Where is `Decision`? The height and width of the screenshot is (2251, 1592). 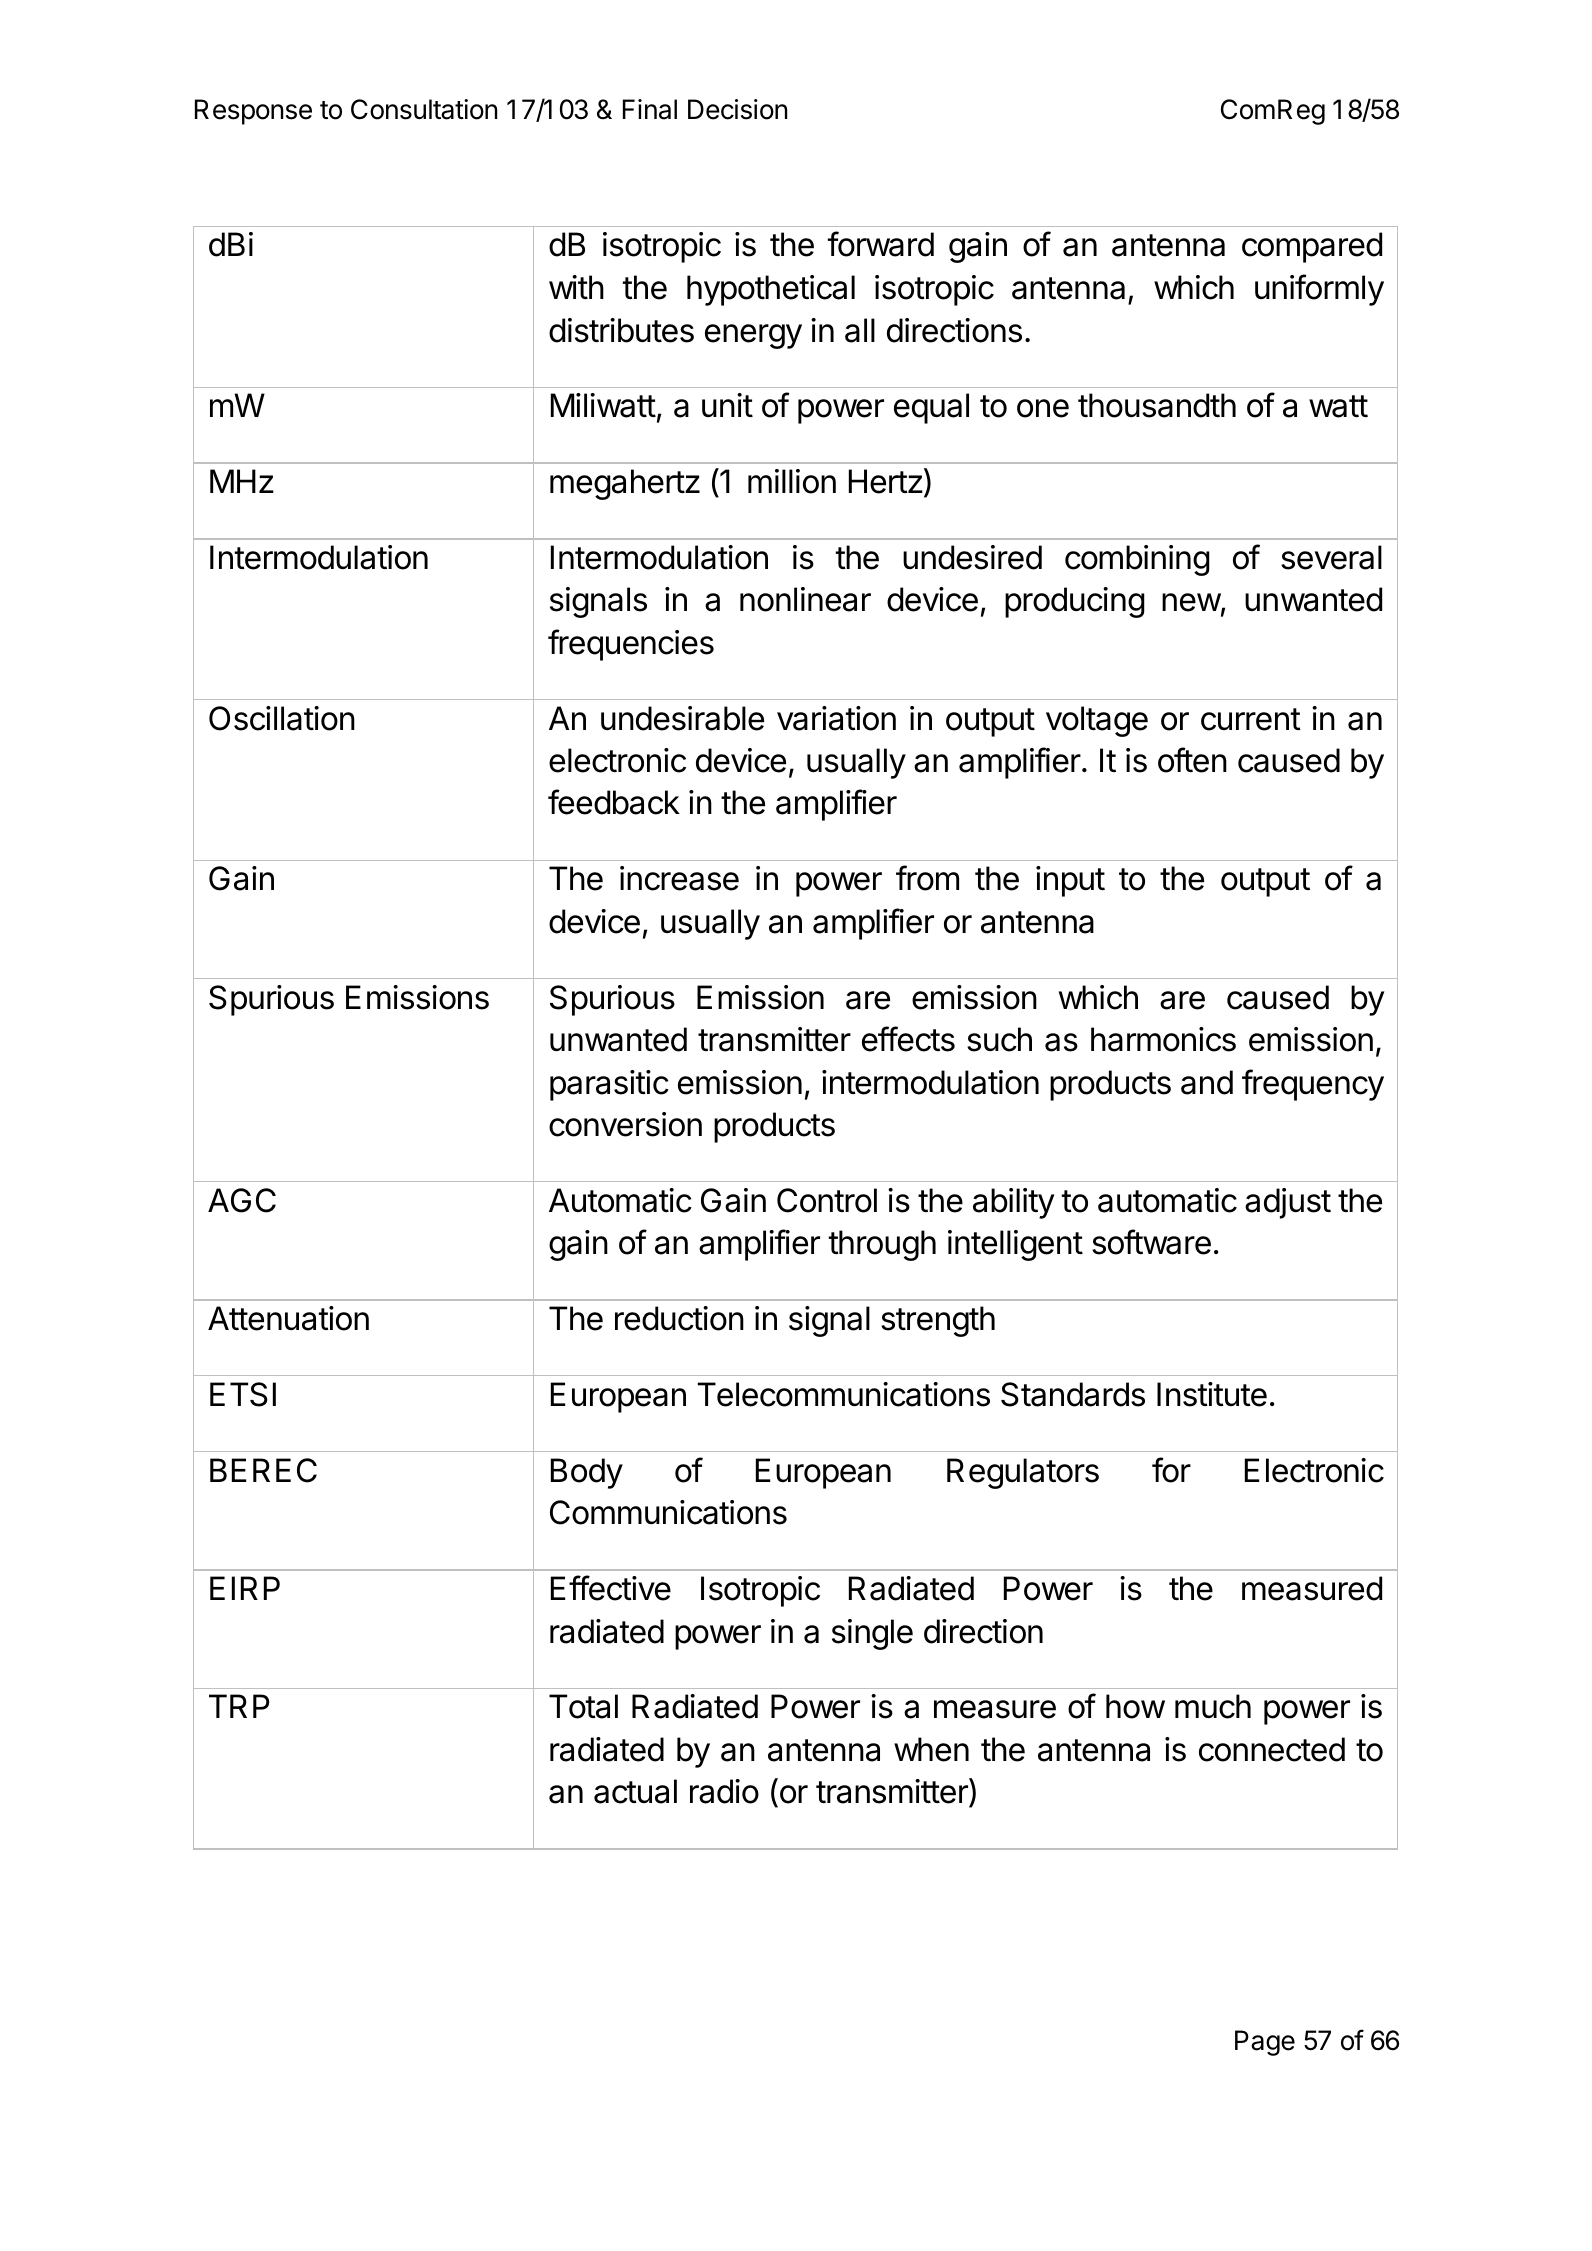 Decision is located at coordinates (737, 109).
